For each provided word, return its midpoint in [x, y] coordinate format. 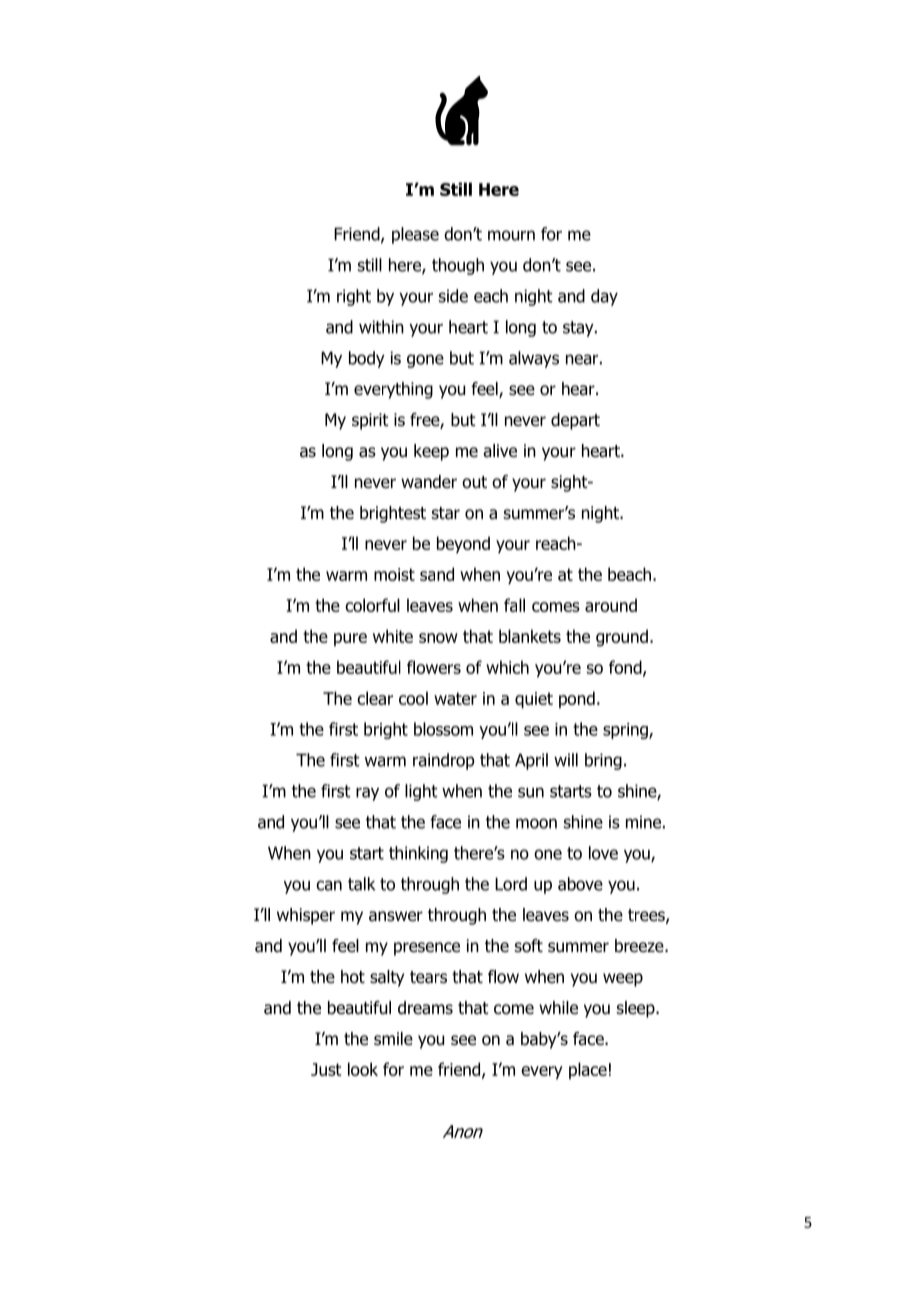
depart [575, 421]
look [363, 1069]
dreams [425, 1008]
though [458, 266]
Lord [511, 884]
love [603, 853]
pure [350, 639]
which [507, 667]
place [588, 1070]
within [381, 327]
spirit [370, 421]
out [474, 482]
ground [622, 638]
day [604, 297]
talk [361, 884]
